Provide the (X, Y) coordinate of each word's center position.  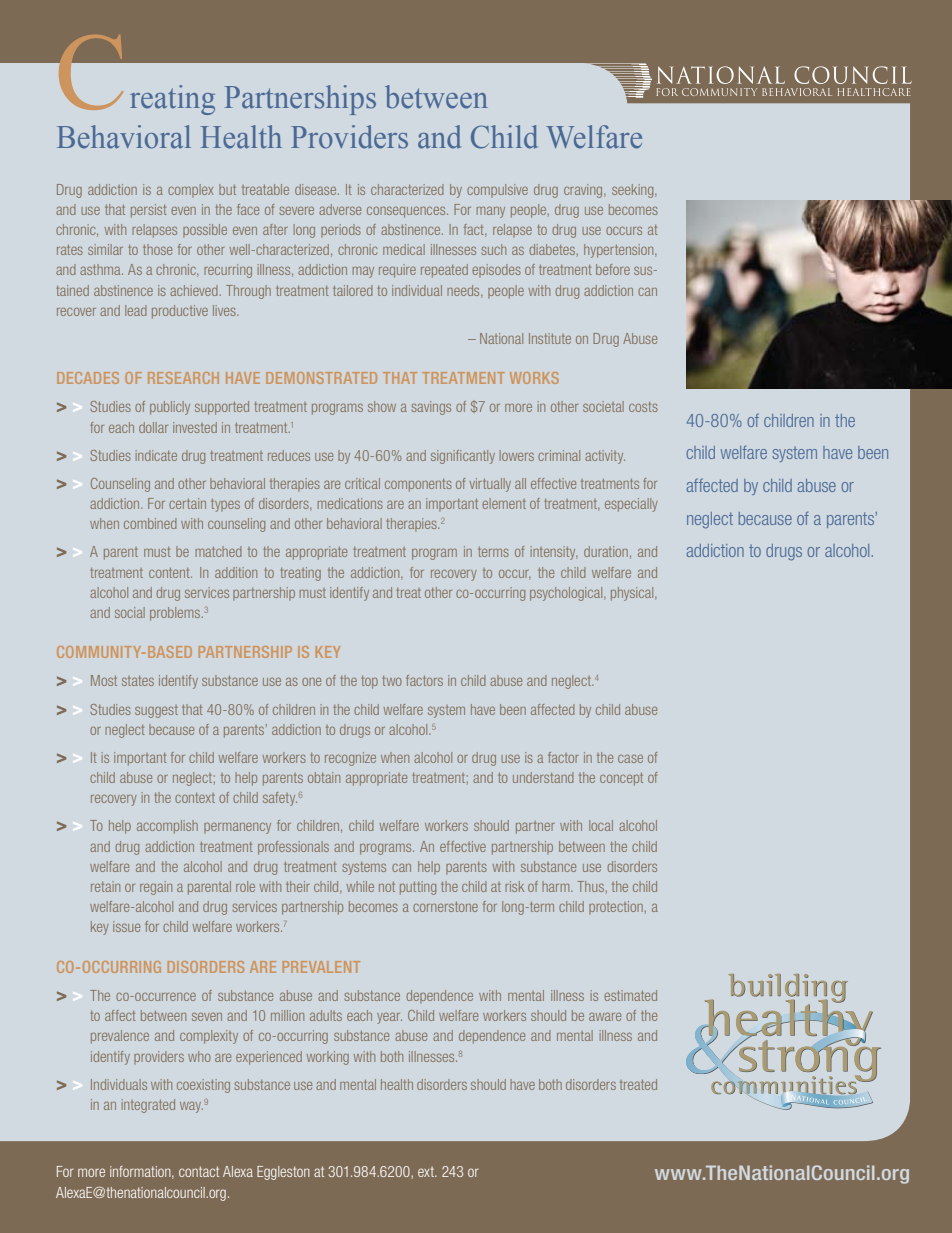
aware (605, 1016)
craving (584, 191)
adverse (340, 209)
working (328, 1058)
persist (149, 211)
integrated (148, 1106)
